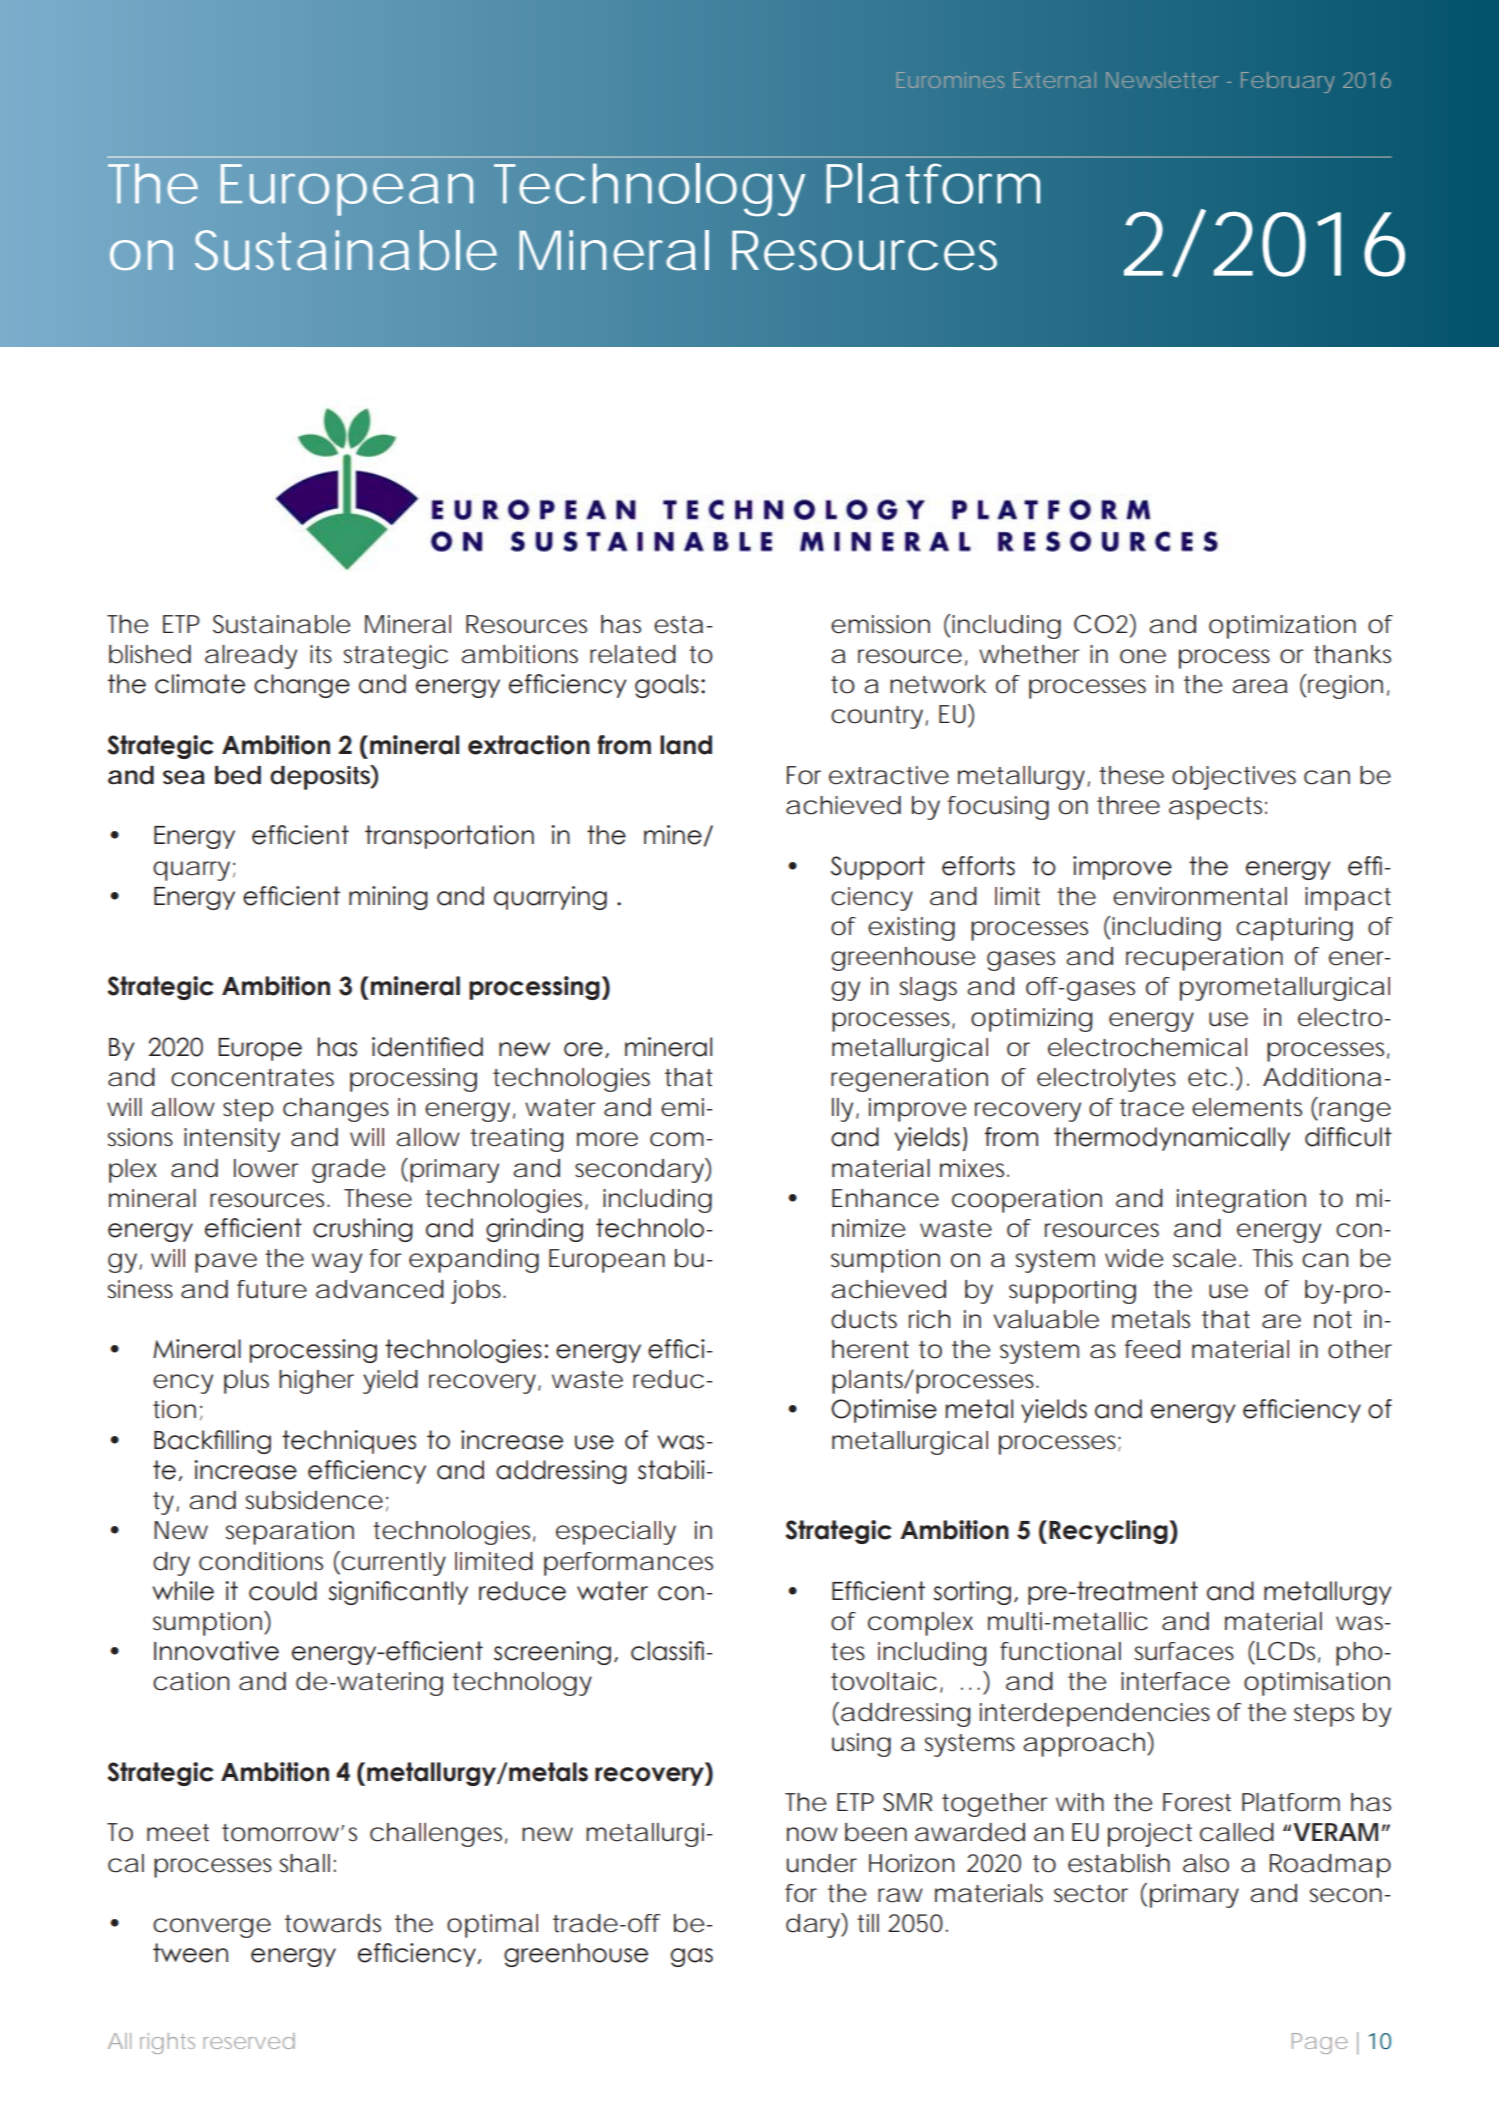  I want to click on towards, so click(333, 1923).
